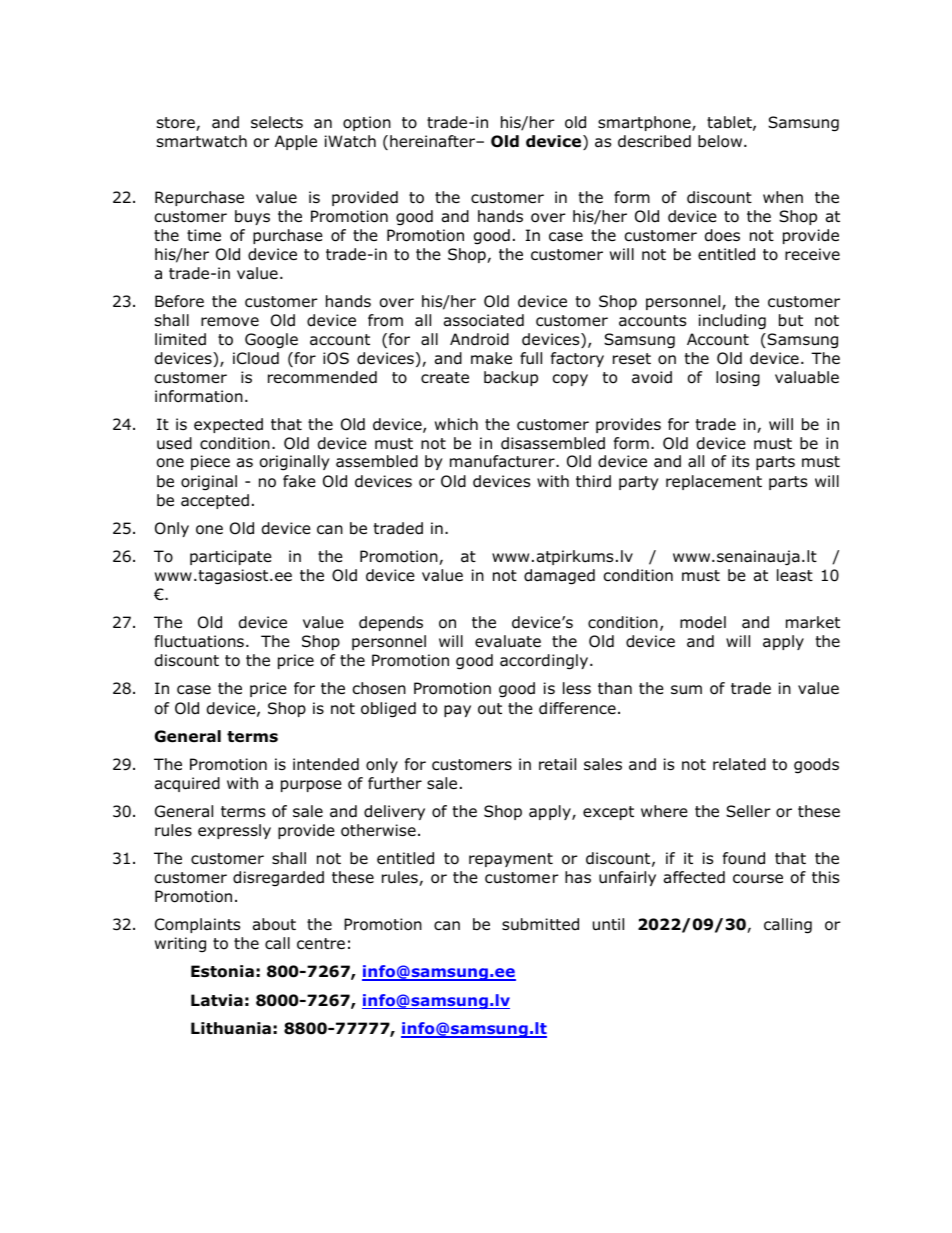 The height and width of the image is (1233, 952). I want to click on Apple, so click(296, 142).
